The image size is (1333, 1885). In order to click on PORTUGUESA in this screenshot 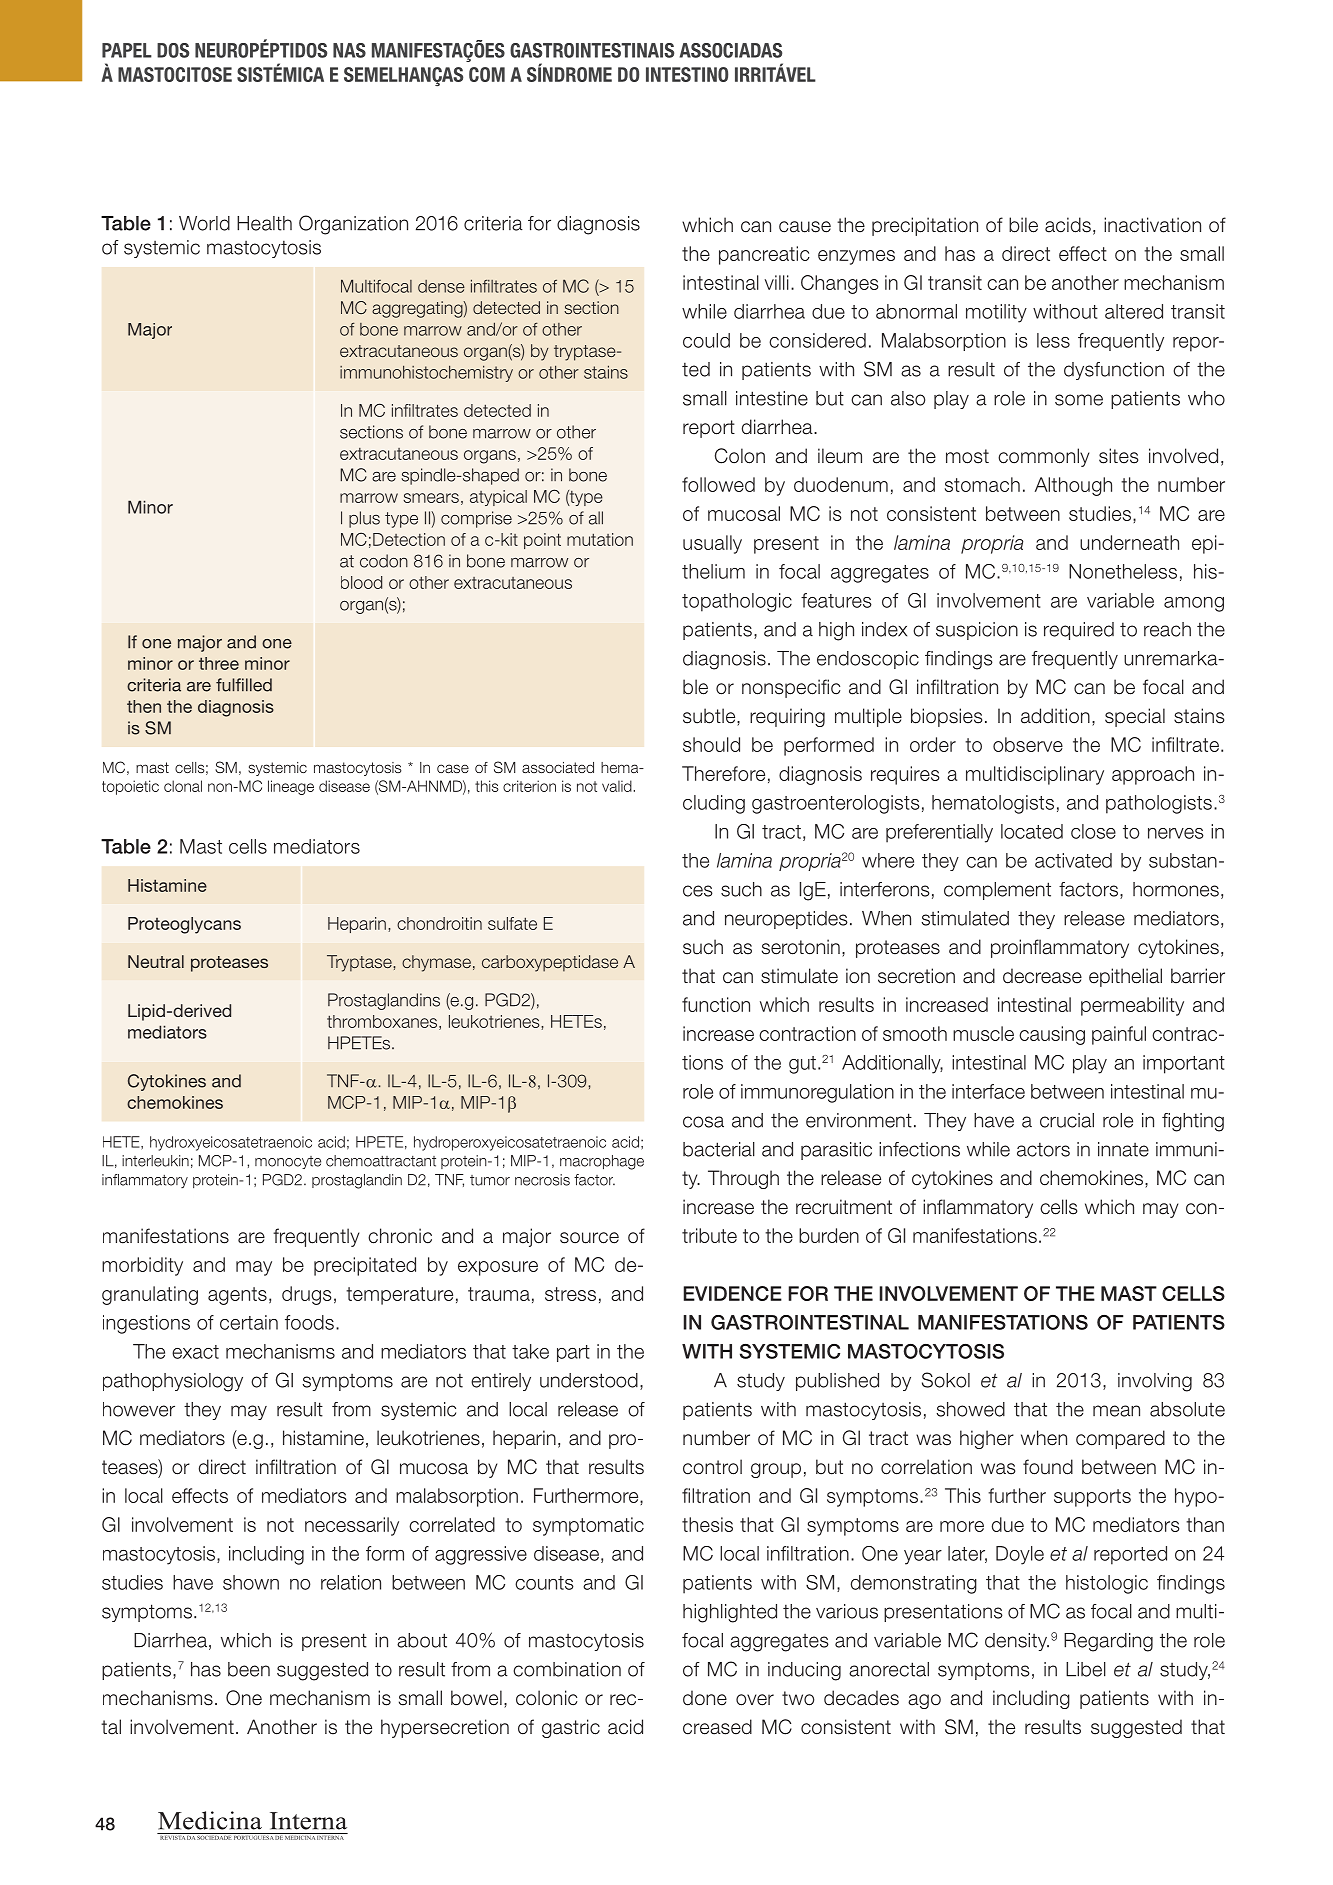, I will do `click(253, 1836)`.
